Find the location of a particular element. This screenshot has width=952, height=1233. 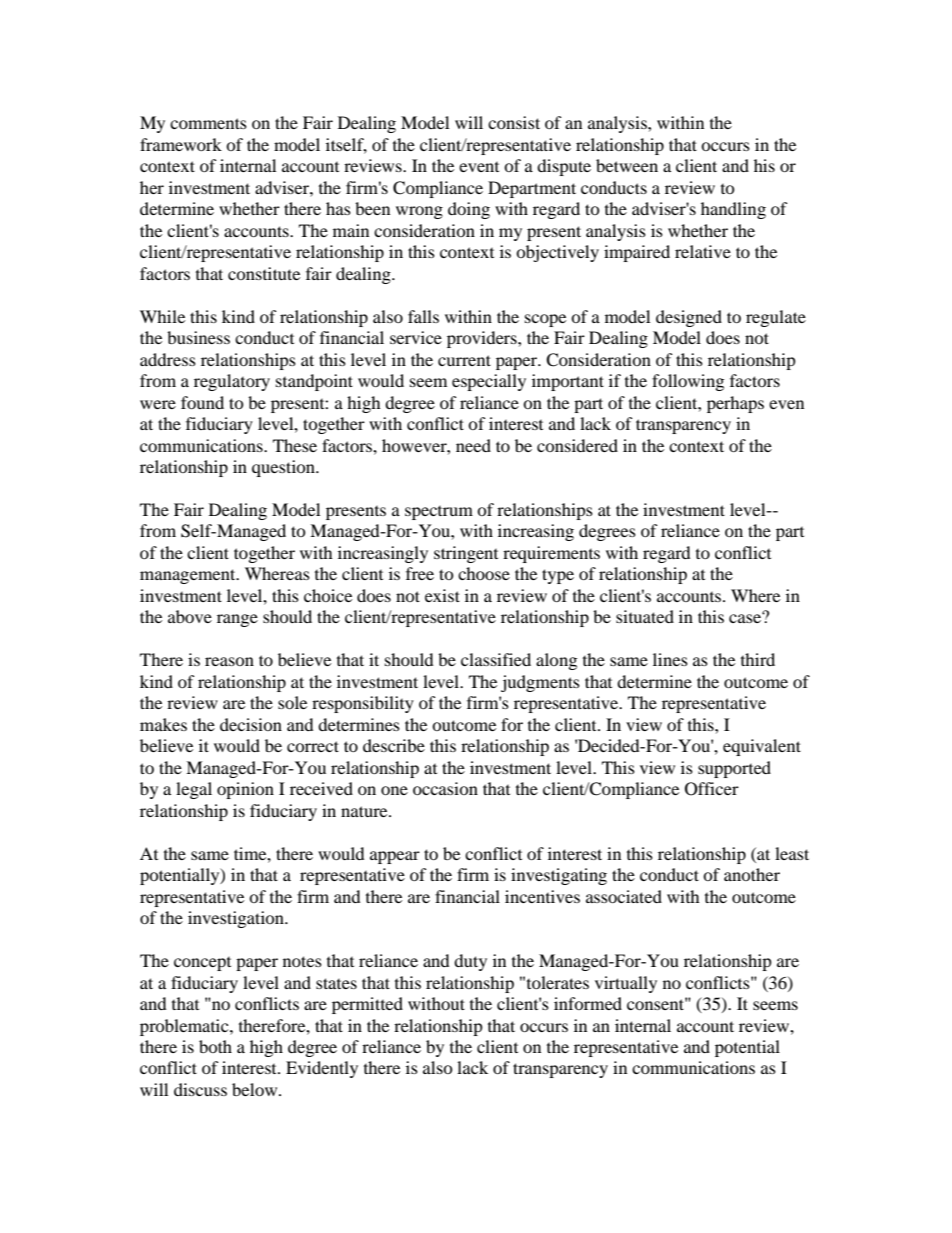

question is located at coordinates (284, 468).
